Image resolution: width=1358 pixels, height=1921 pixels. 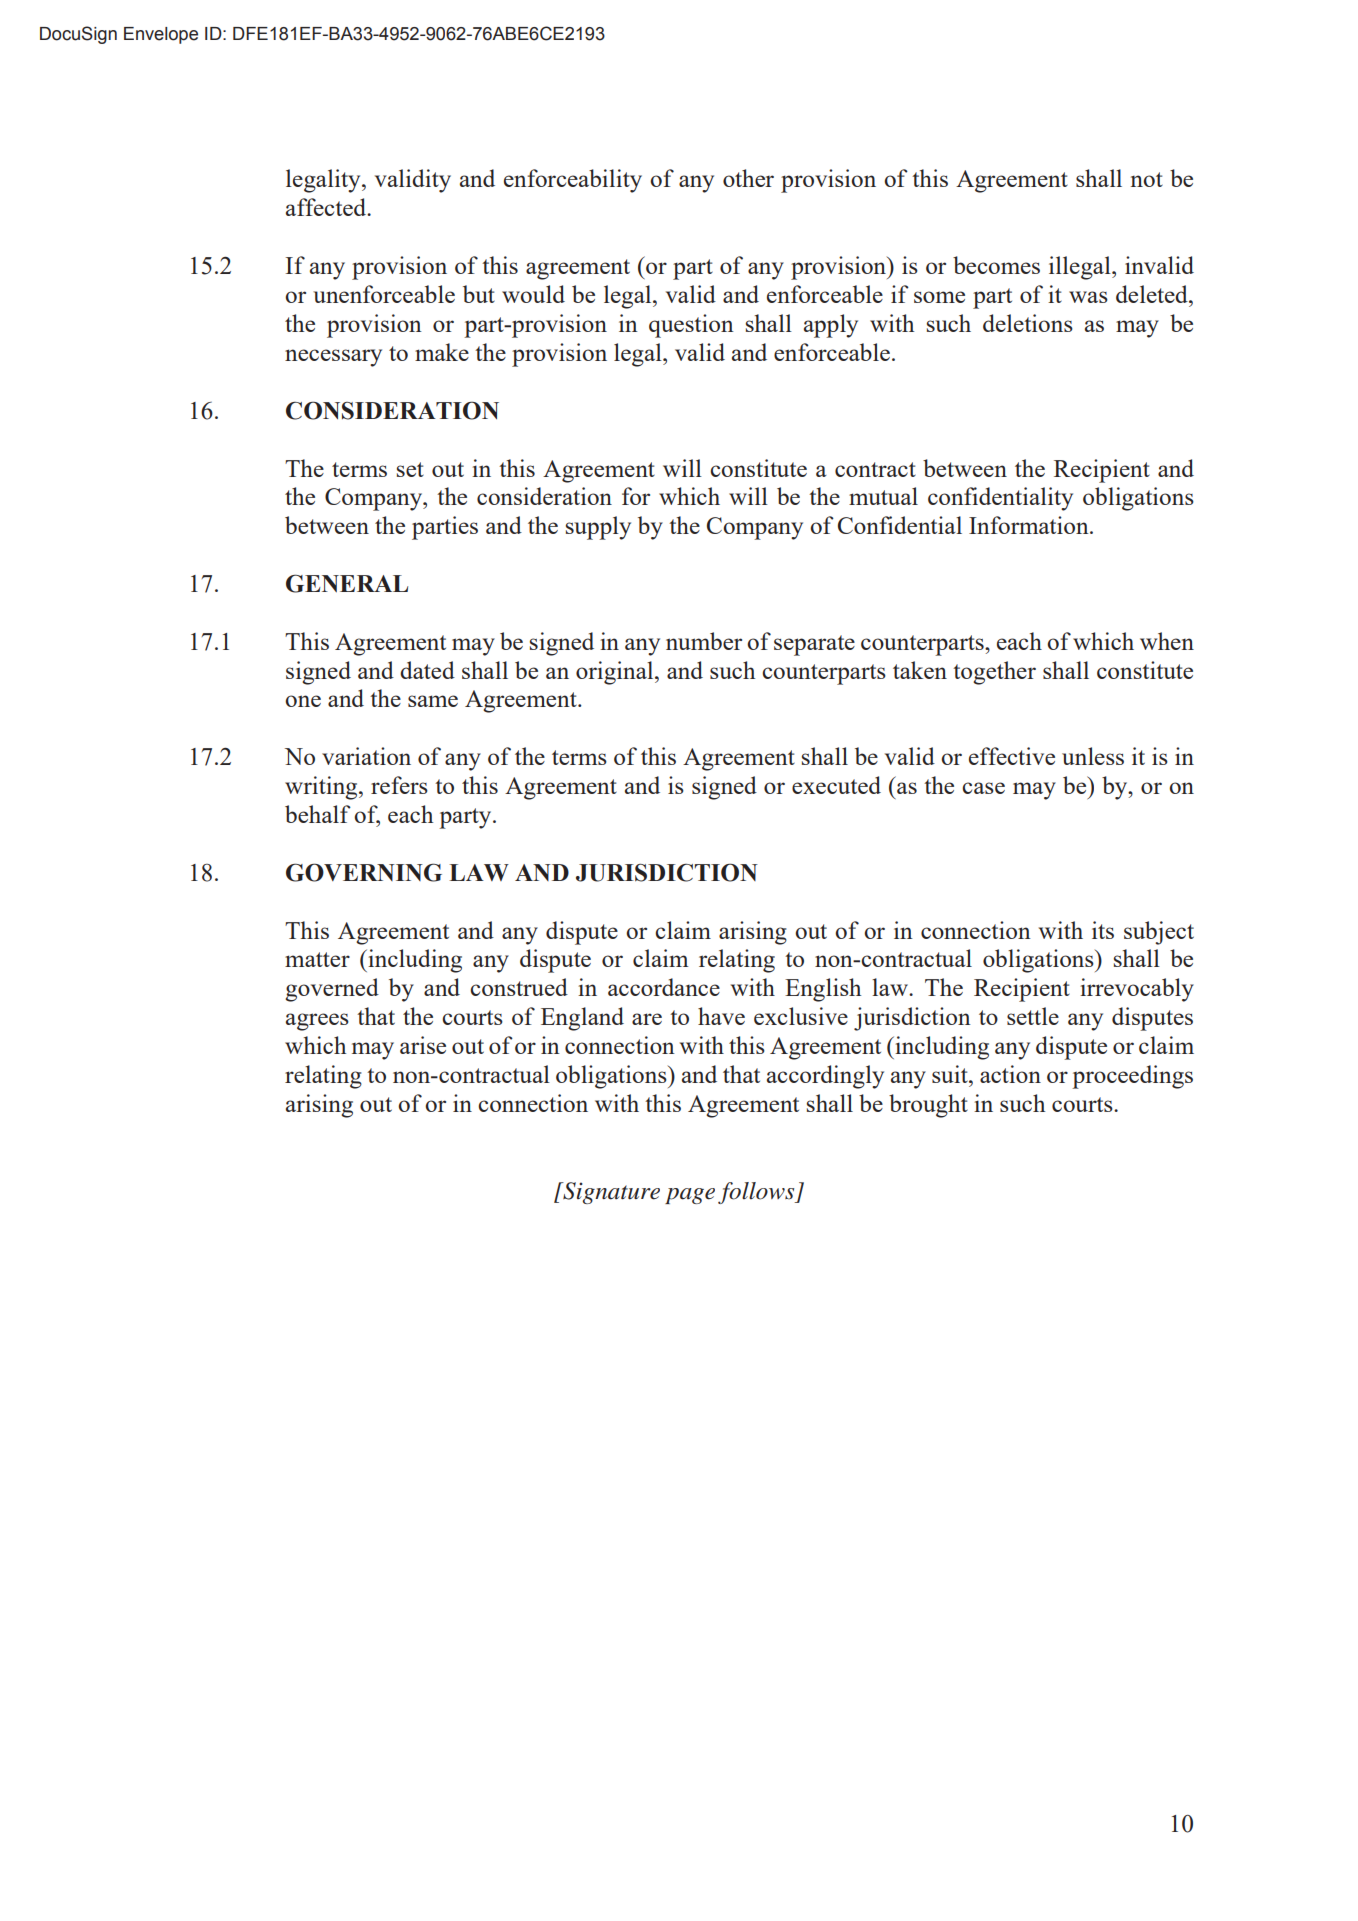 I want to click on Information, so click(x=1030, y=525).
